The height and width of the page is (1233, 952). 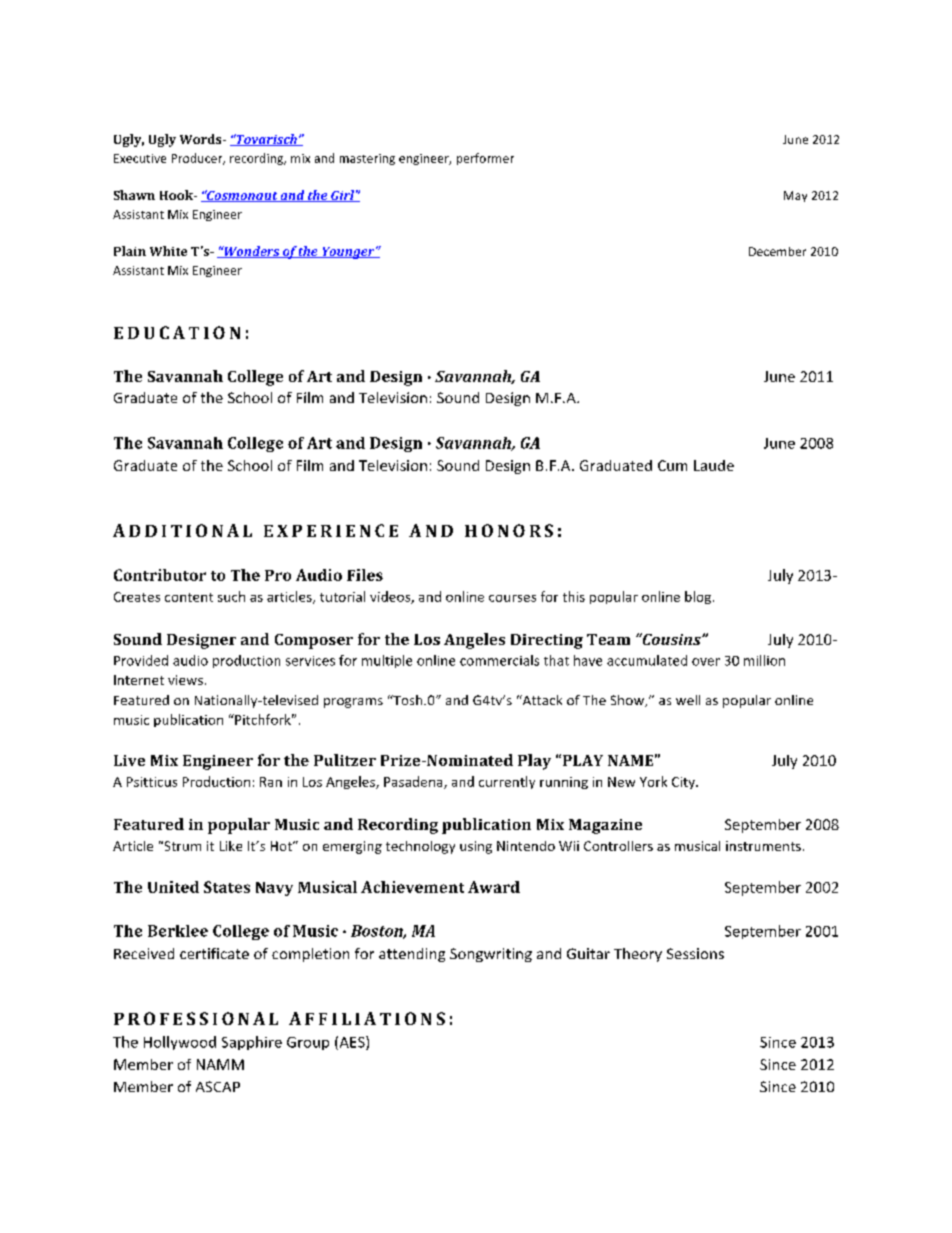 I want to click on ADDITIONAL, so click(x=182, y=530).
